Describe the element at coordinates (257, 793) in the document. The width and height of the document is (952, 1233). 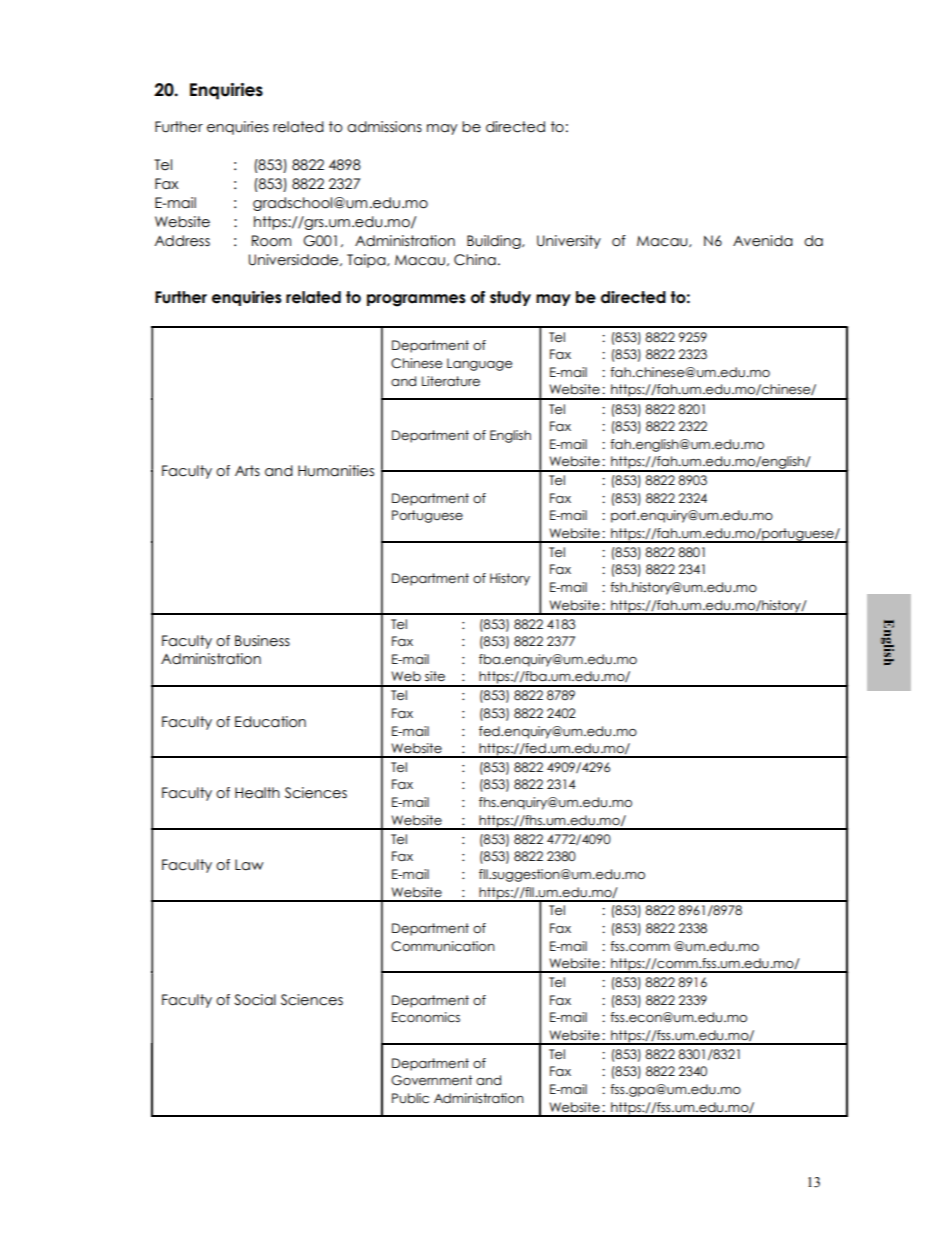
I see `Health` at that location.
